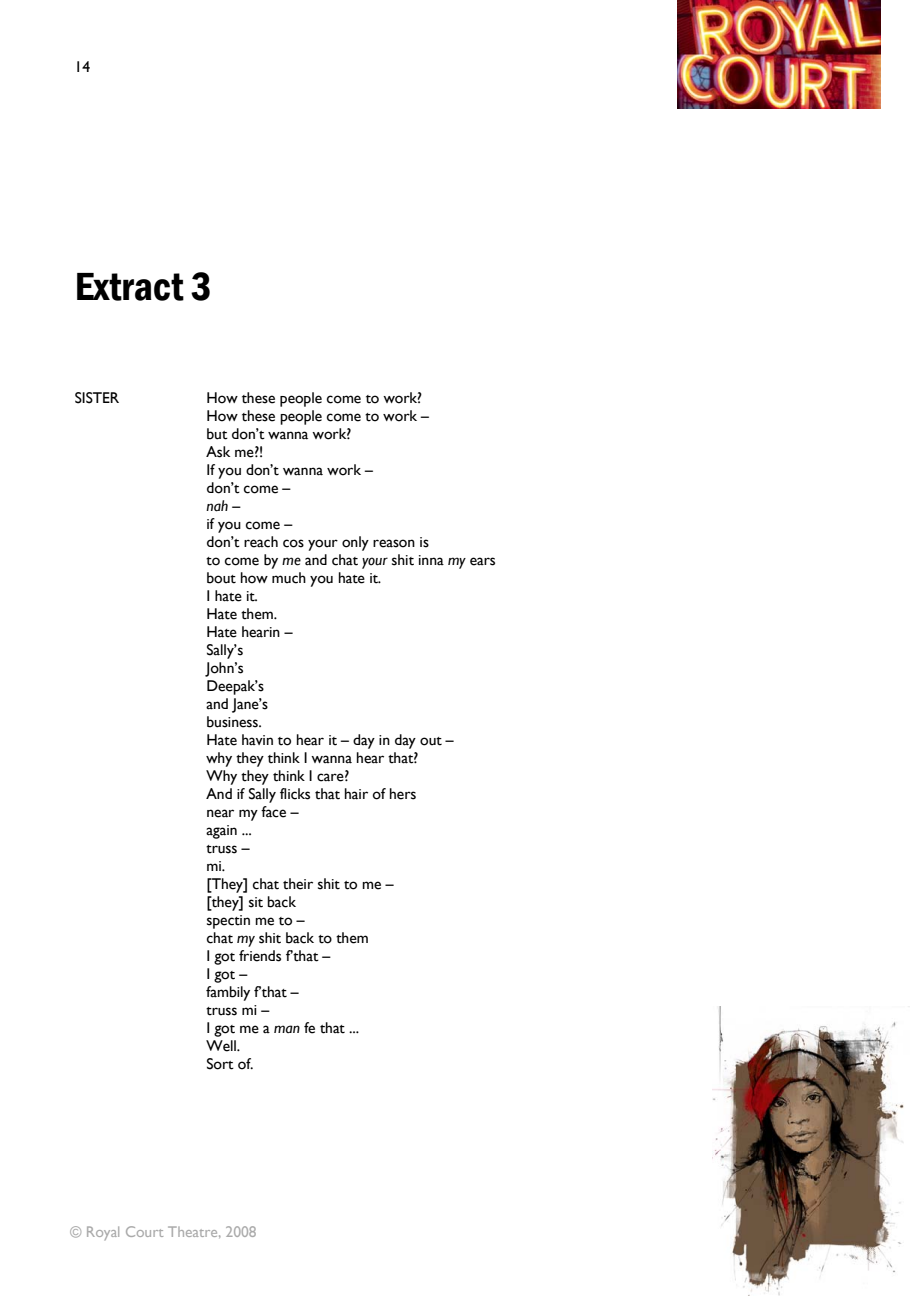 The height and width of the screenshot is (1308, 924). What do you see at coordinates (257, 739) in the screenshot?
I see `havin` at bounding box center [257, 739].
